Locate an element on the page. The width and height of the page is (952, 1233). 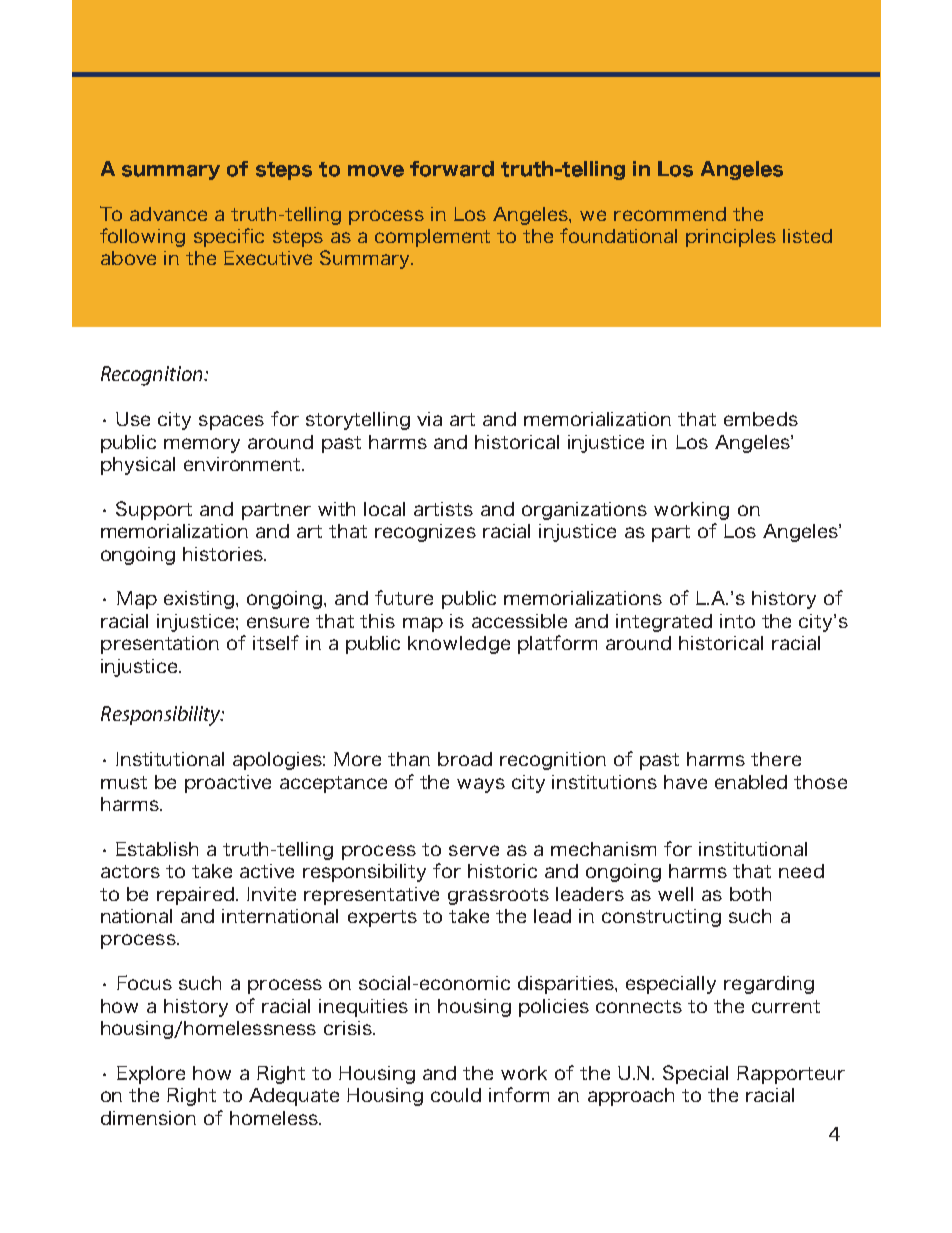
repaired is located at coordinates (197, 896).
